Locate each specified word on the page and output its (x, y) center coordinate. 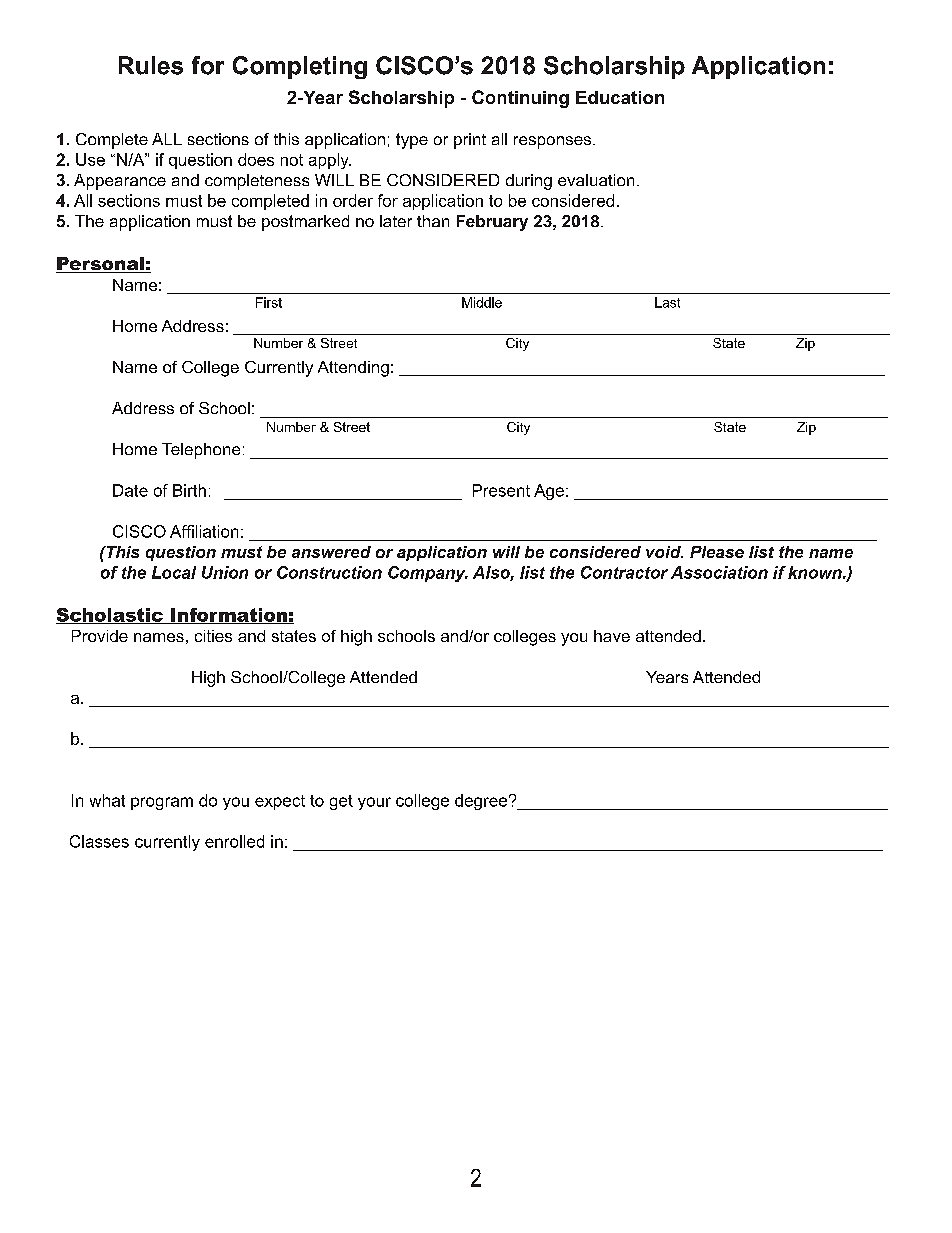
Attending (353, 369)
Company (428, 574)
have (612, 636)
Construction (329, 572)
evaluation (596, 180)
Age (549, 492)
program (162, 803)
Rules (151, 65)
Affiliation (204, 531)
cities (213, 636)
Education (620, 97)
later (396, 221)
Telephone (201, 451)
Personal (101, 265)
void (664, 552)
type (412, 141)
